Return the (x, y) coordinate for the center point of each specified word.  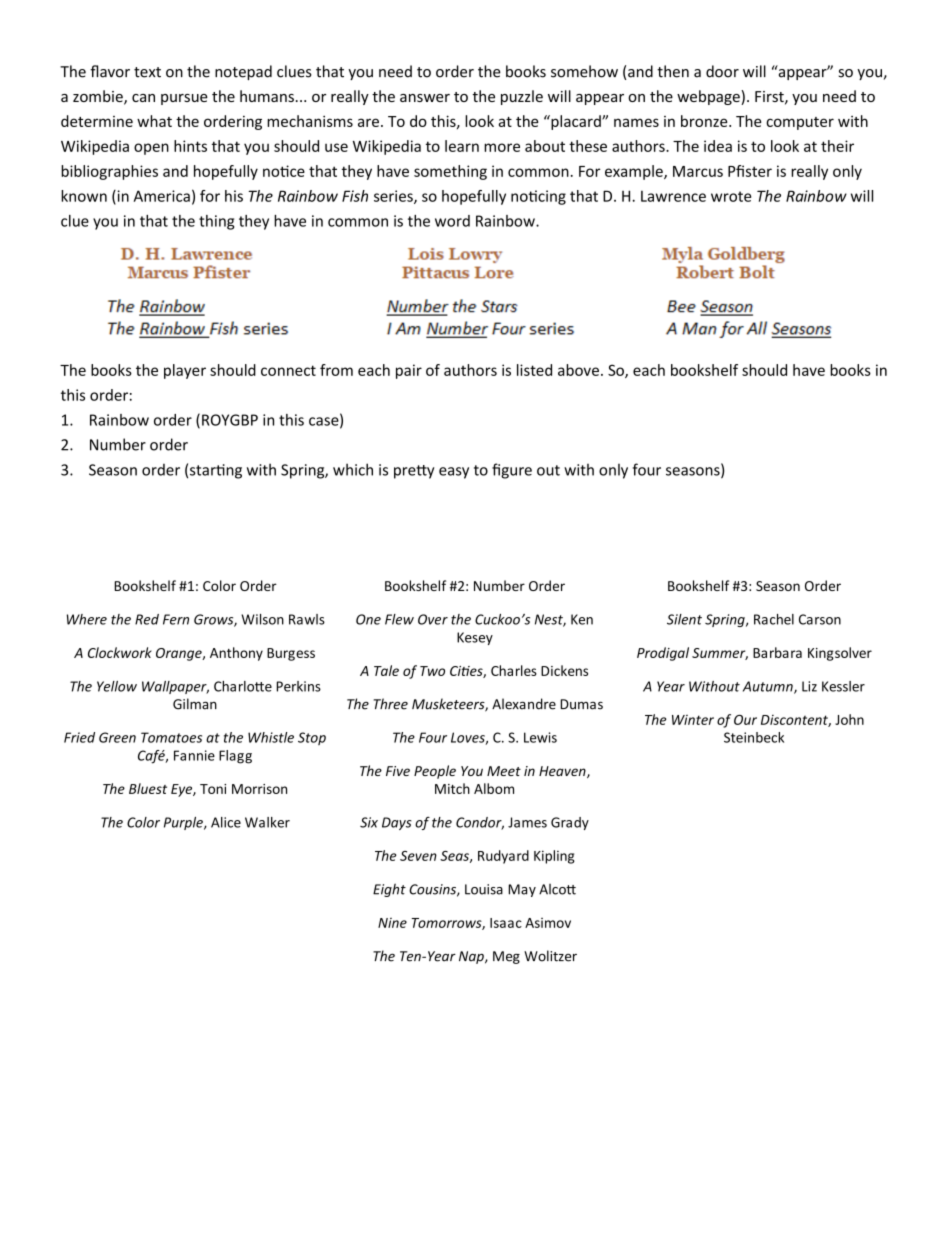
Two (432, 671)
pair (409, 371)
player (185, 371)
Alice (226, 822)
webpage (709, 97)
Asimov (548, 923)
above (578, 370)
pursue (184, 99)
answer (425, 98)
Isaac (506, 923)
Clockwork (120, 652)
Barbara (777, 652)
